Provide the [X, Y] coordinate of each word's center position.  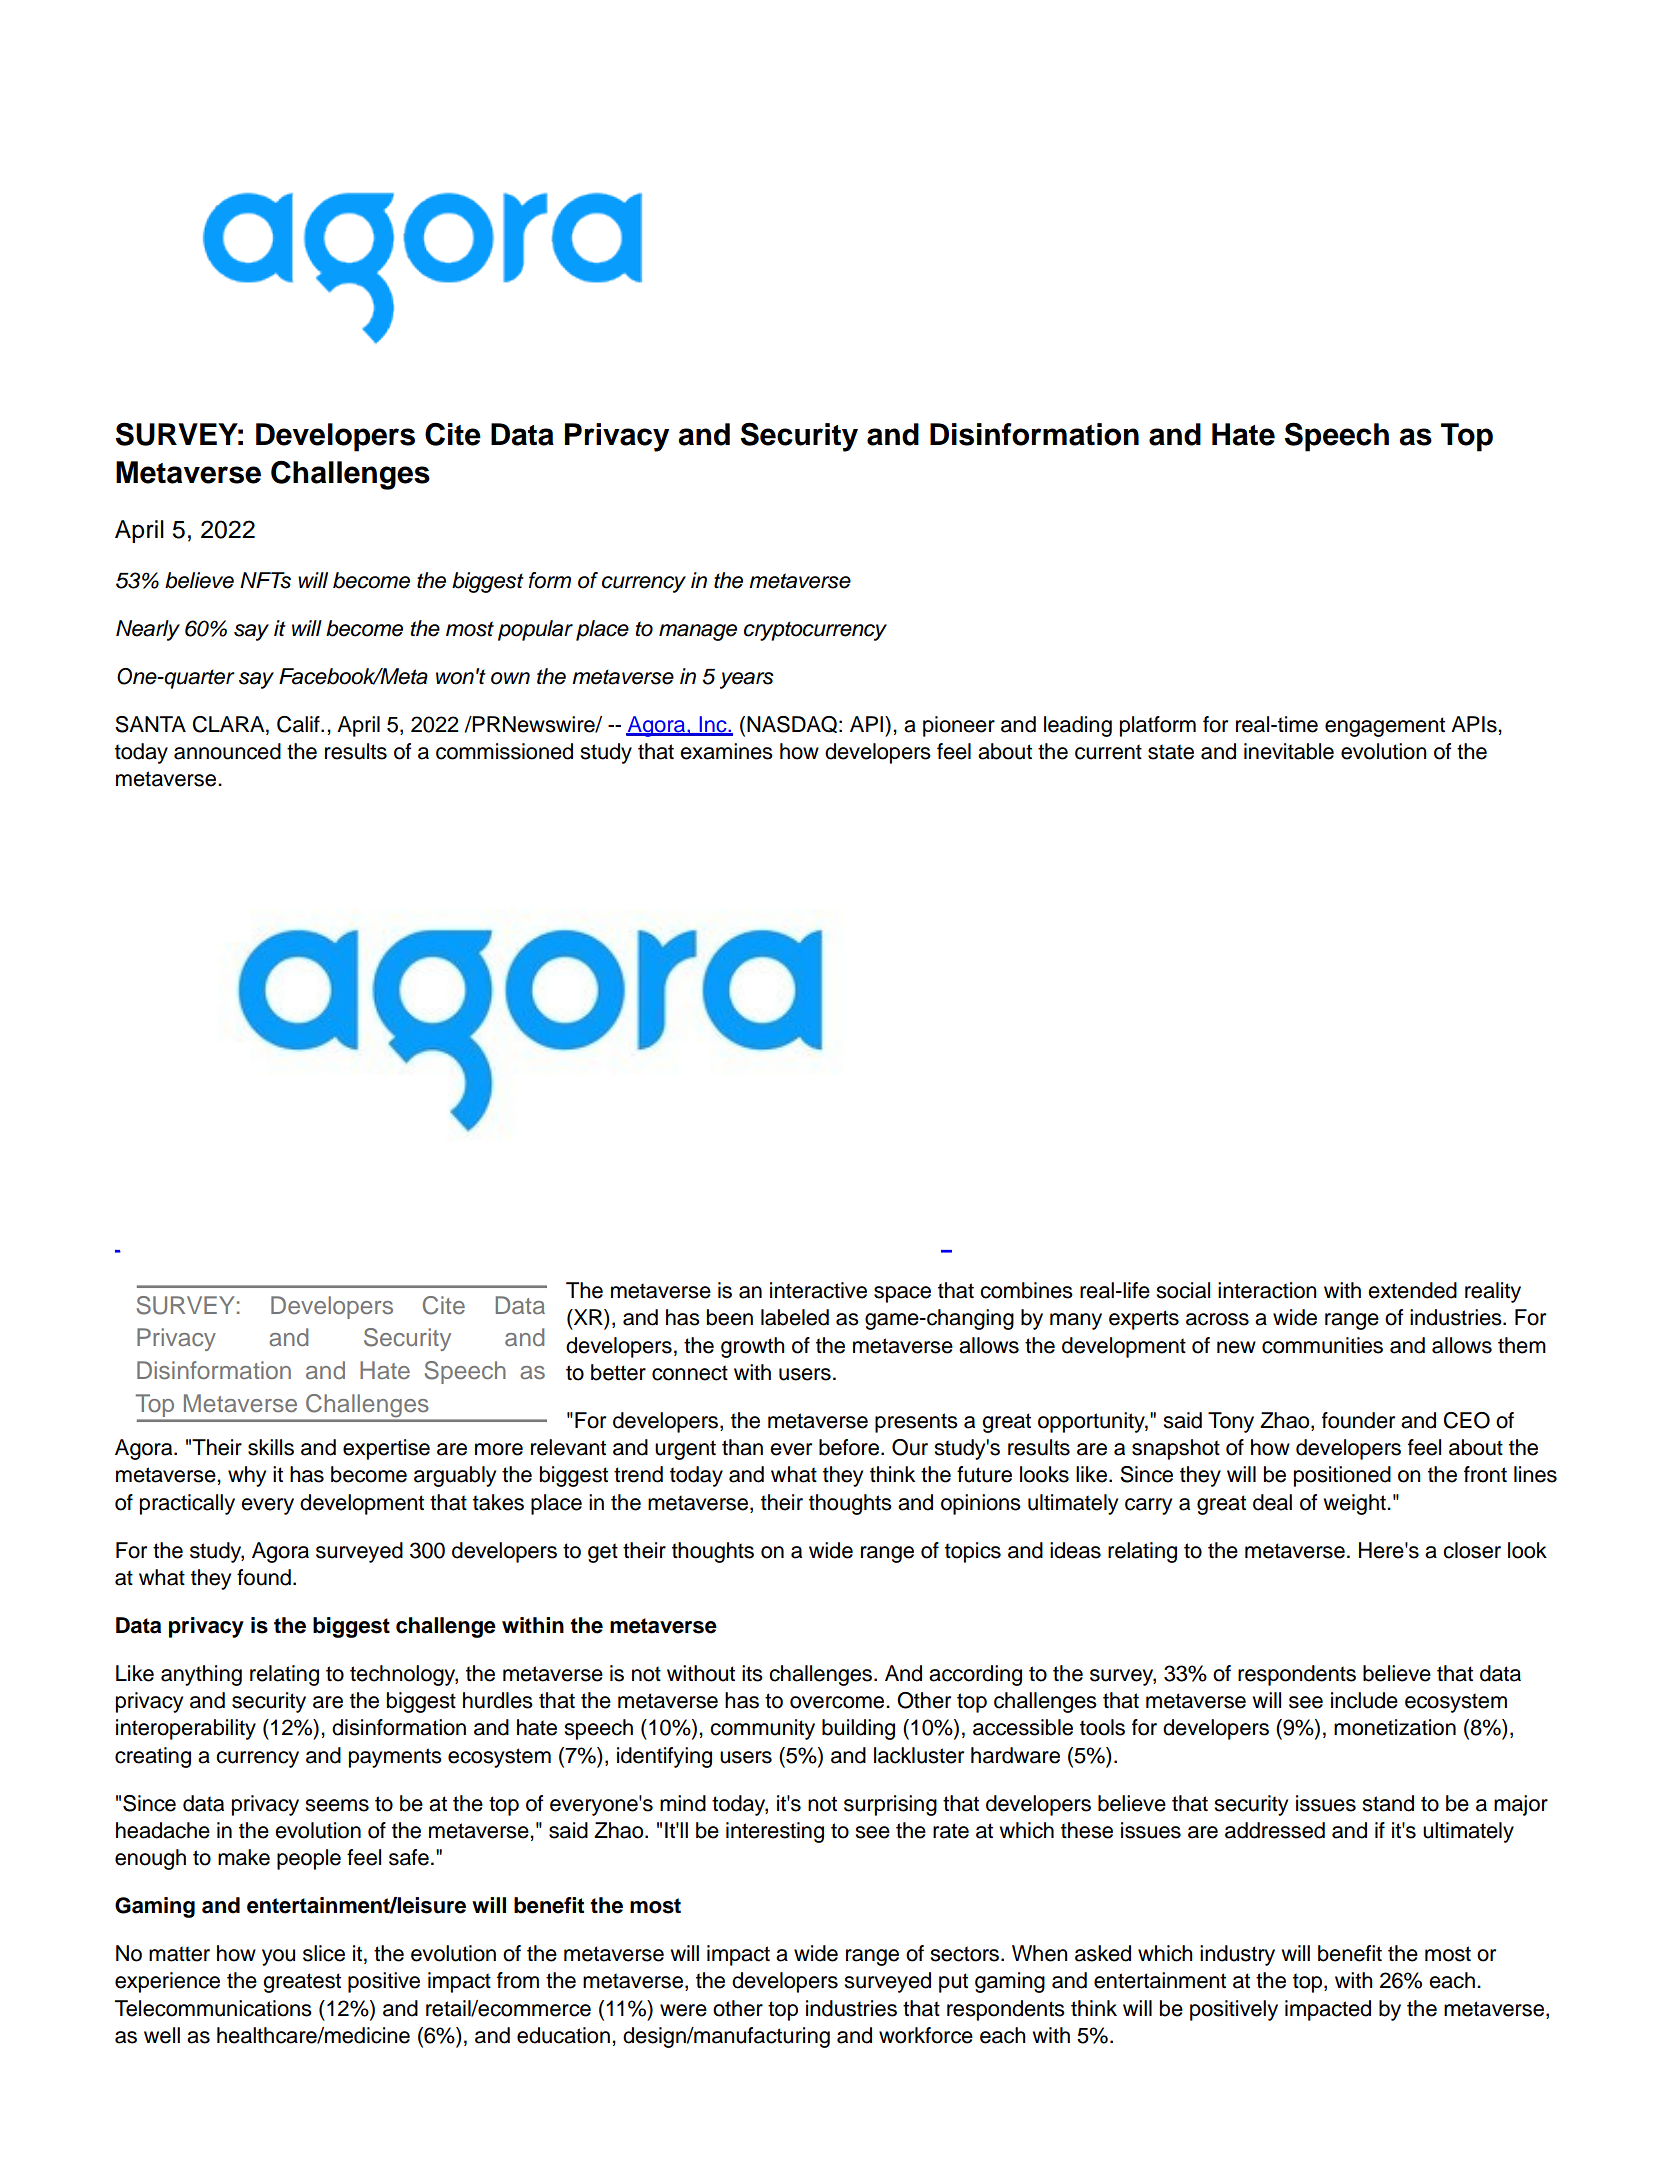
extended [1412, 1290]
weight [1355, 1504]
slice [324, 1953]
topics [973, 1552]
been [730, 1317]
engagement [1385, 727]
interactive [818, 1290]
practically [187, 1504]
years [747, 680]
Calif [299, 724]
